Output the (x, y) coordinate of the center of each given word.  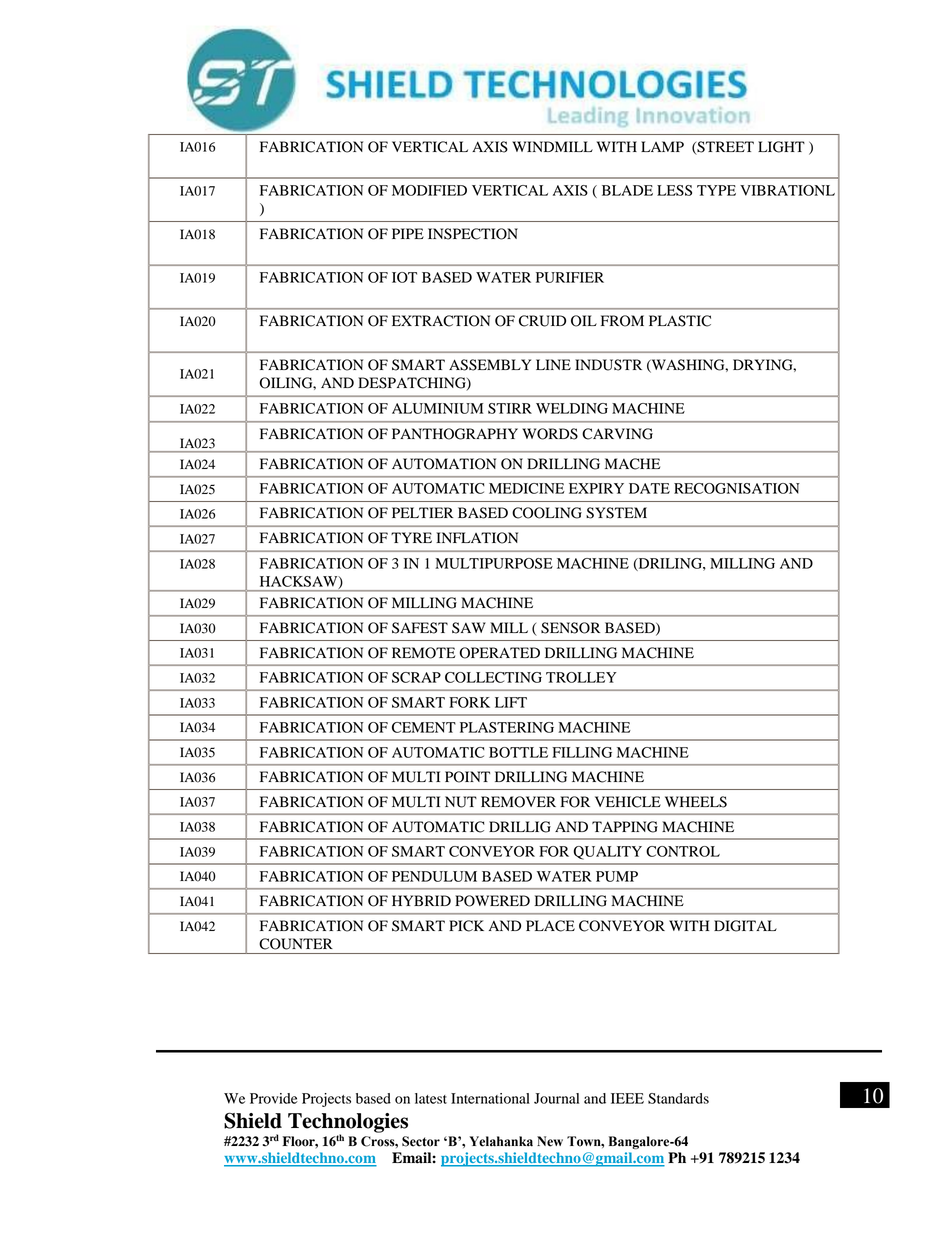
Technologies (348, 1124)
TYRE (411, 537)
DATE (649, 488)
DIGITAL (745, 926)
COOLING (547, 513)
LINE (553, 364)
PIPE (408, 233)
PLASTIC (680, 321)
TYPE (716, 190)
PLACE (550, 926)
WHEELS (696, 802)
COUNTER (296, 944)
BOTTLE (518, 752)
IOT (404, 277)
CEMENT (424, 727)
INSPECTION (473, 234)
